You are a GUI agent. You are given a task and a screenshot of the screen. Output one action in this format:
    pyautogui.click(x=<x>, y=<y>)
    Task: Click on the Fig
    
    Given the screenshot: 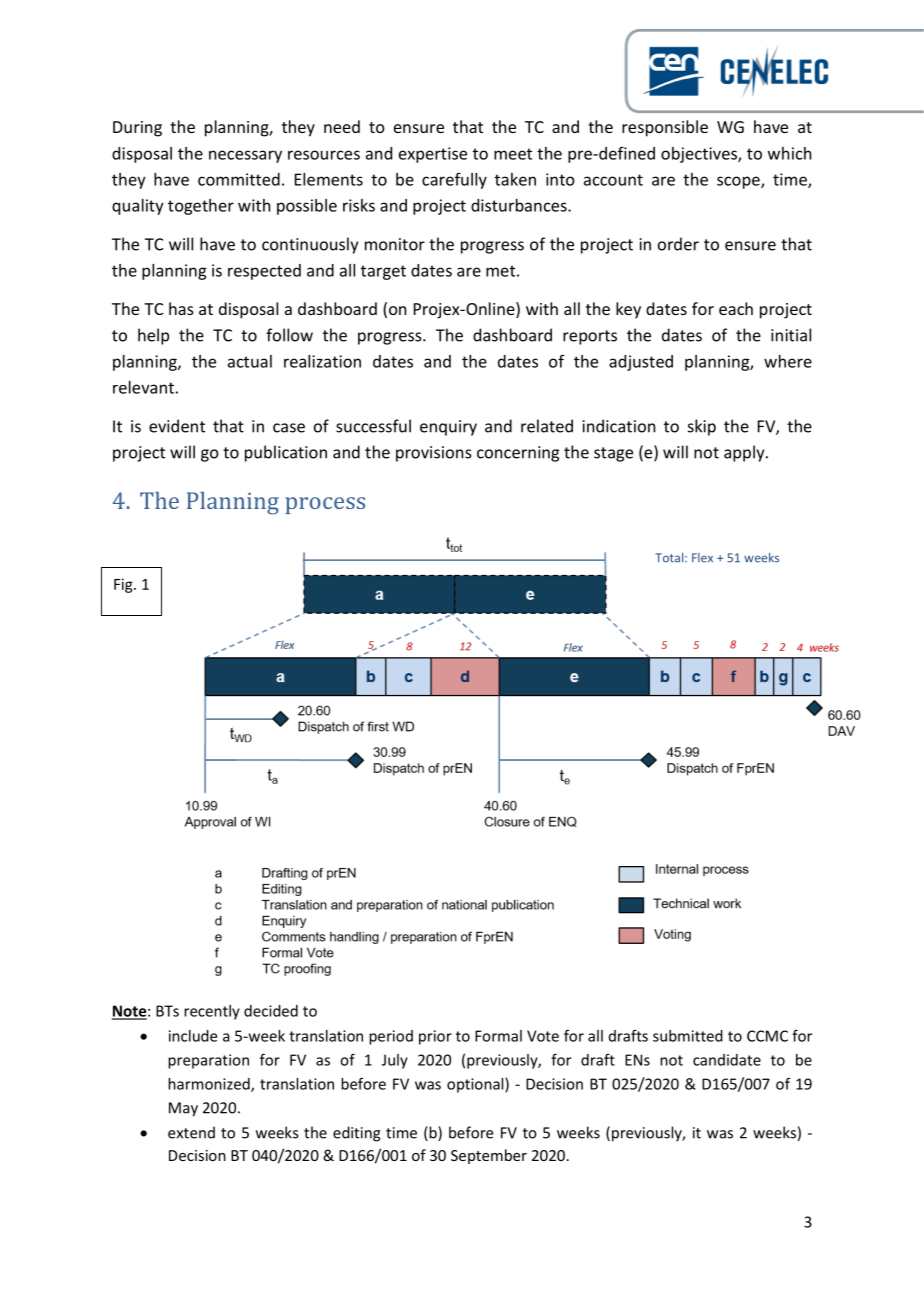 What is the action you would take?
    pyautogui.click(x=124, y=585)
